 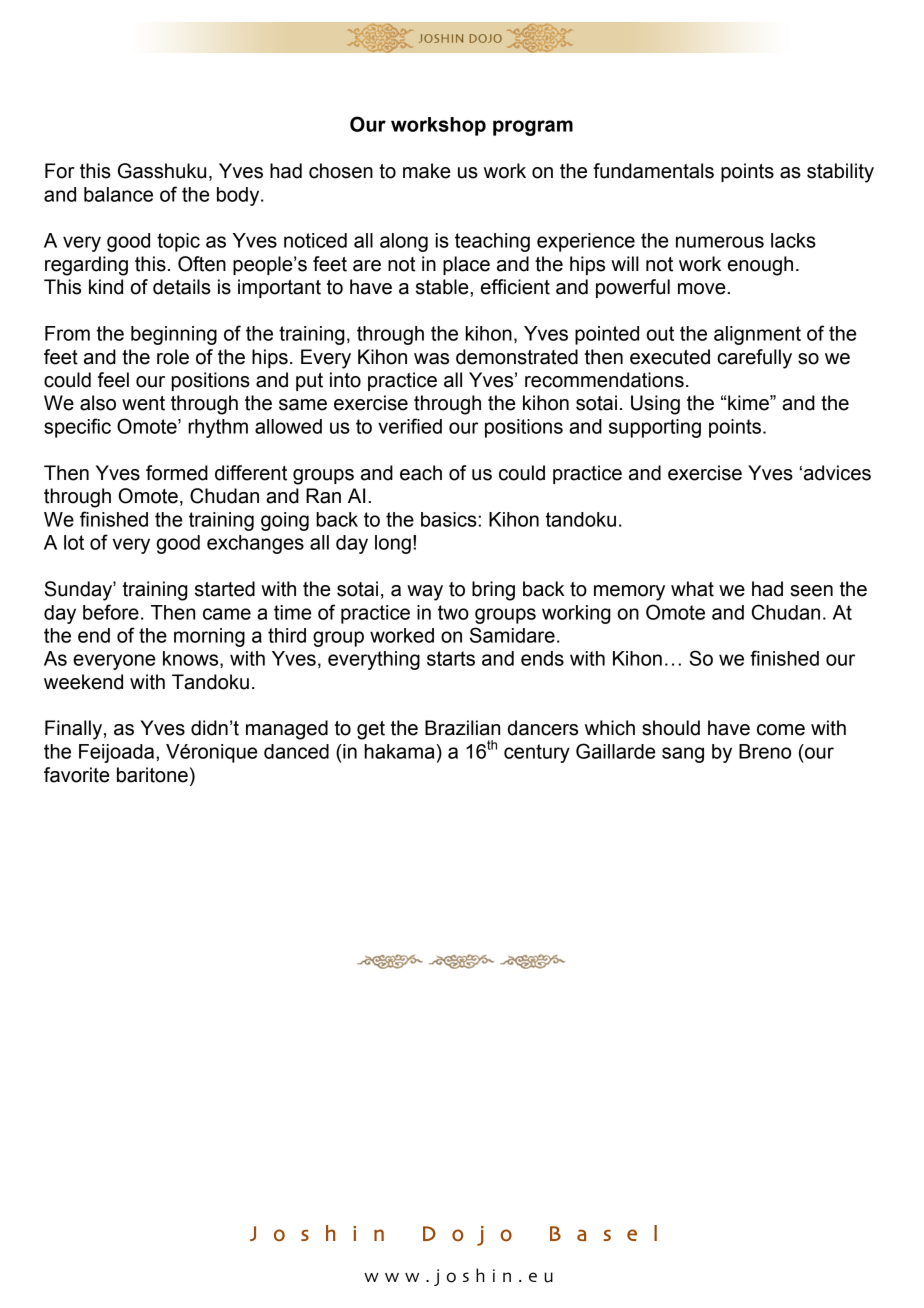 I want to click on two, so click(x=453, y=612).
